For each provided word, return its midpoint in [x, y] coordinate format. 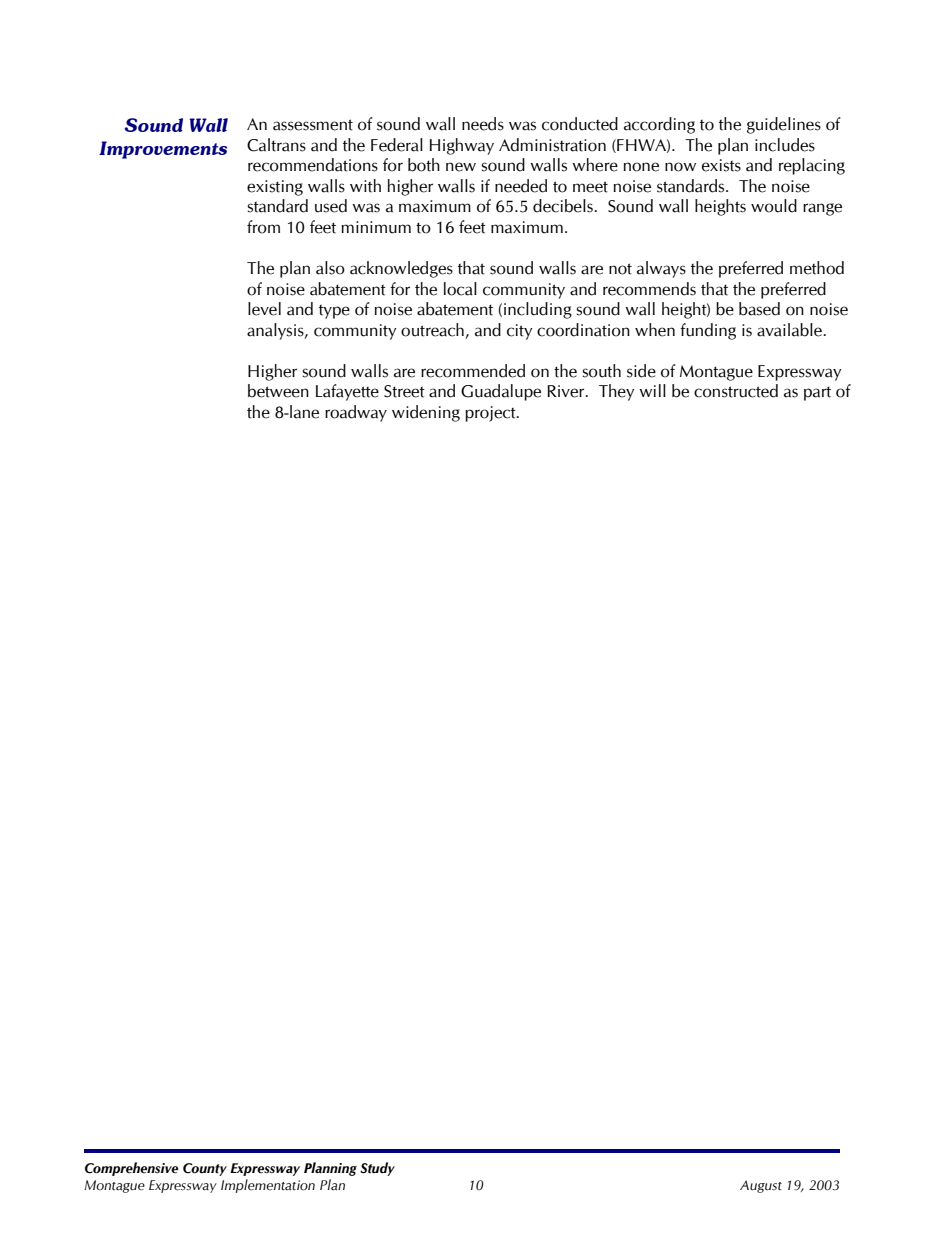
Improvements [163, 150]
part [817, 393]
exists [721, 165]
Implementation [268, 1186]
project [491, 414]
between [278, 391]
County [205, 1169]
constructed [736, 391]
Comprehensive [131, 1169]
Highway [462, 146]
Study [377, 1169]
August [761, 1186]
